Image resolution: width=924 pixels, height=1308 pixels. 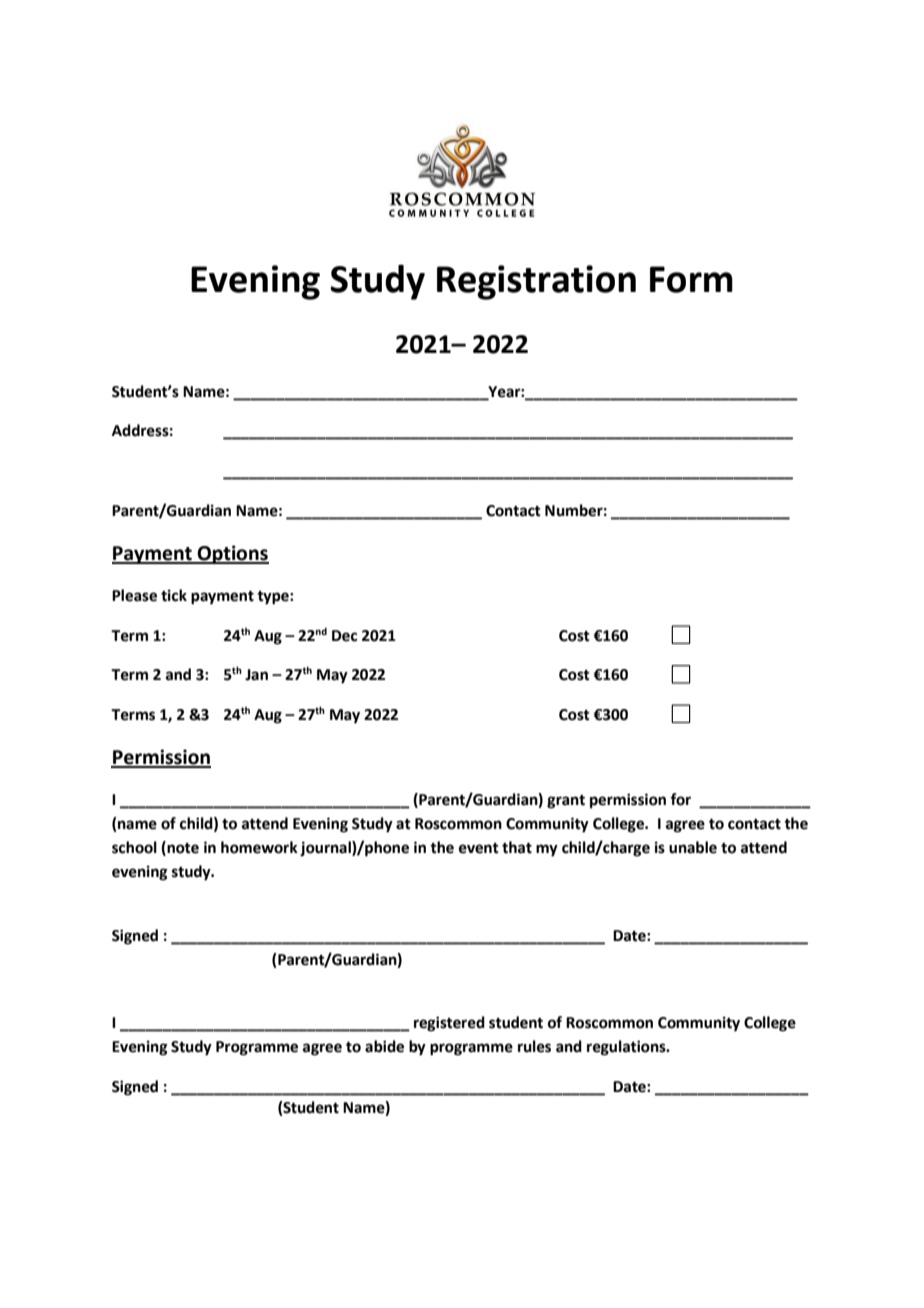 What do you see at coordinates (691, 279) in the screenshot?
I see `Form` at bounding box center [691, 279].
